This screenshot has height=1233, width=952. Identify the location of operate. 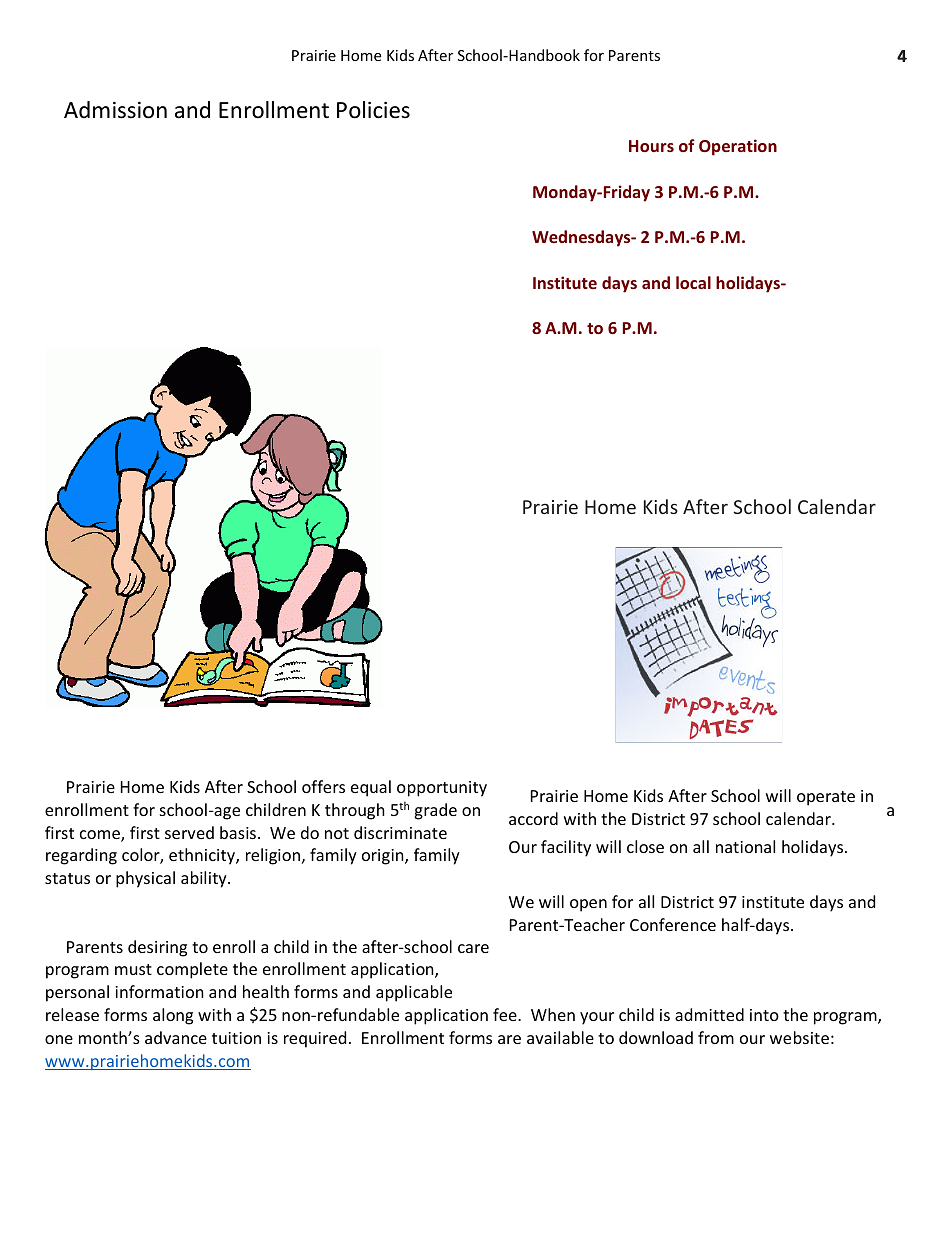
(826, 798).
